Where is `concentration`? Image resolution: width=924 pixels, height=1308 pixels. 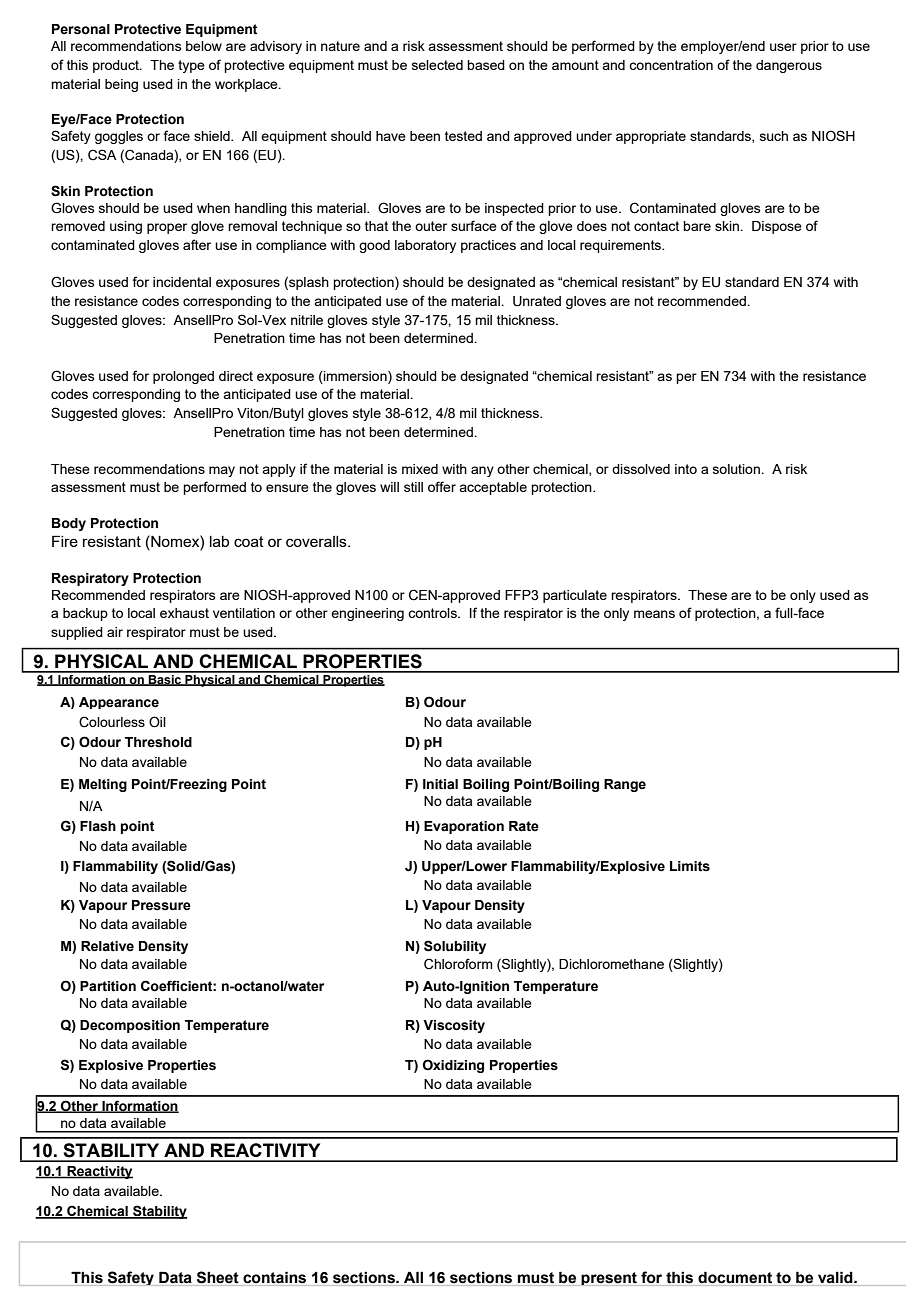
concentration is located at coordinates (671, 65).
